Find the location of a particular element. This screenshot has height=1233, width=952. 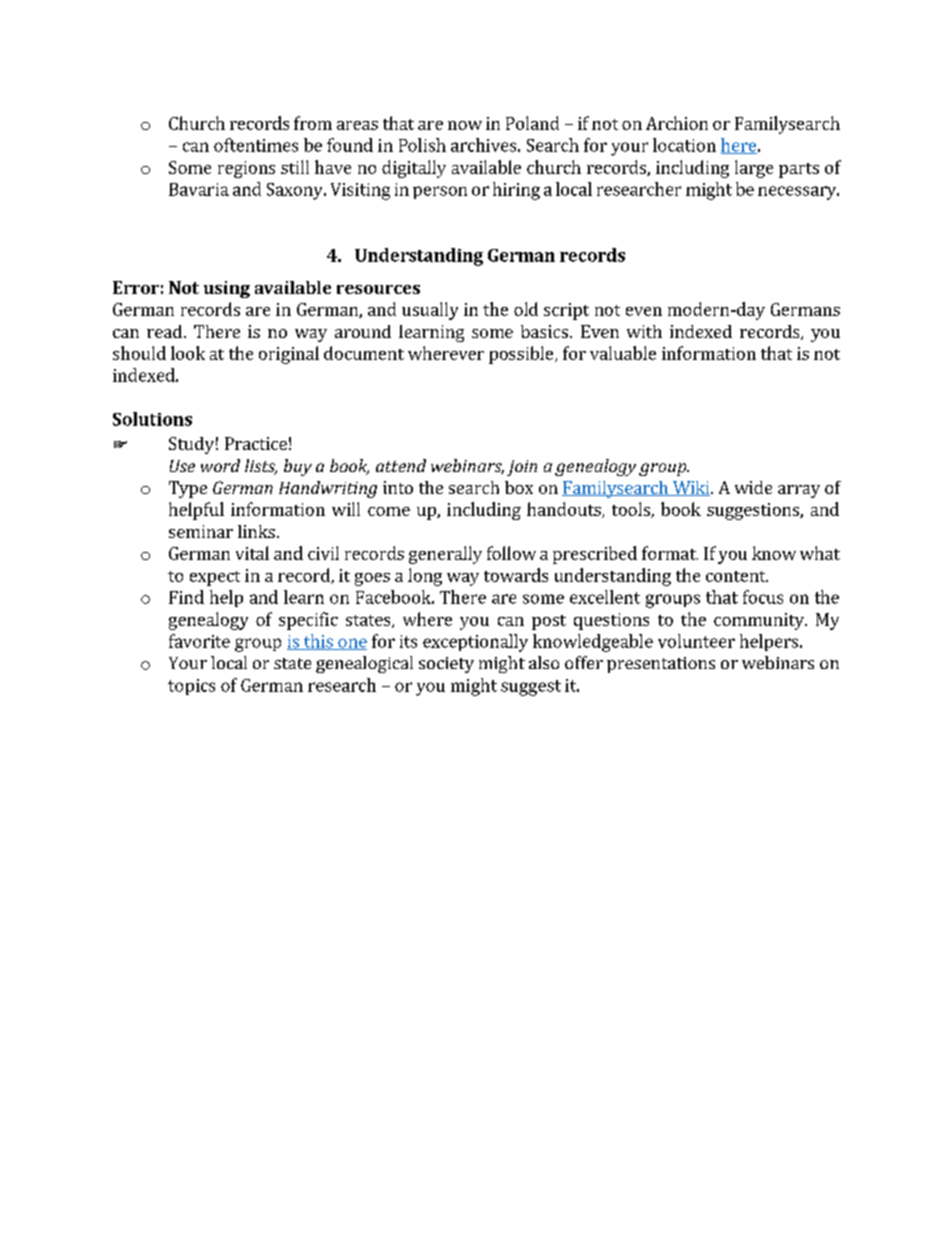

location is located at coordinates (684, 145).
